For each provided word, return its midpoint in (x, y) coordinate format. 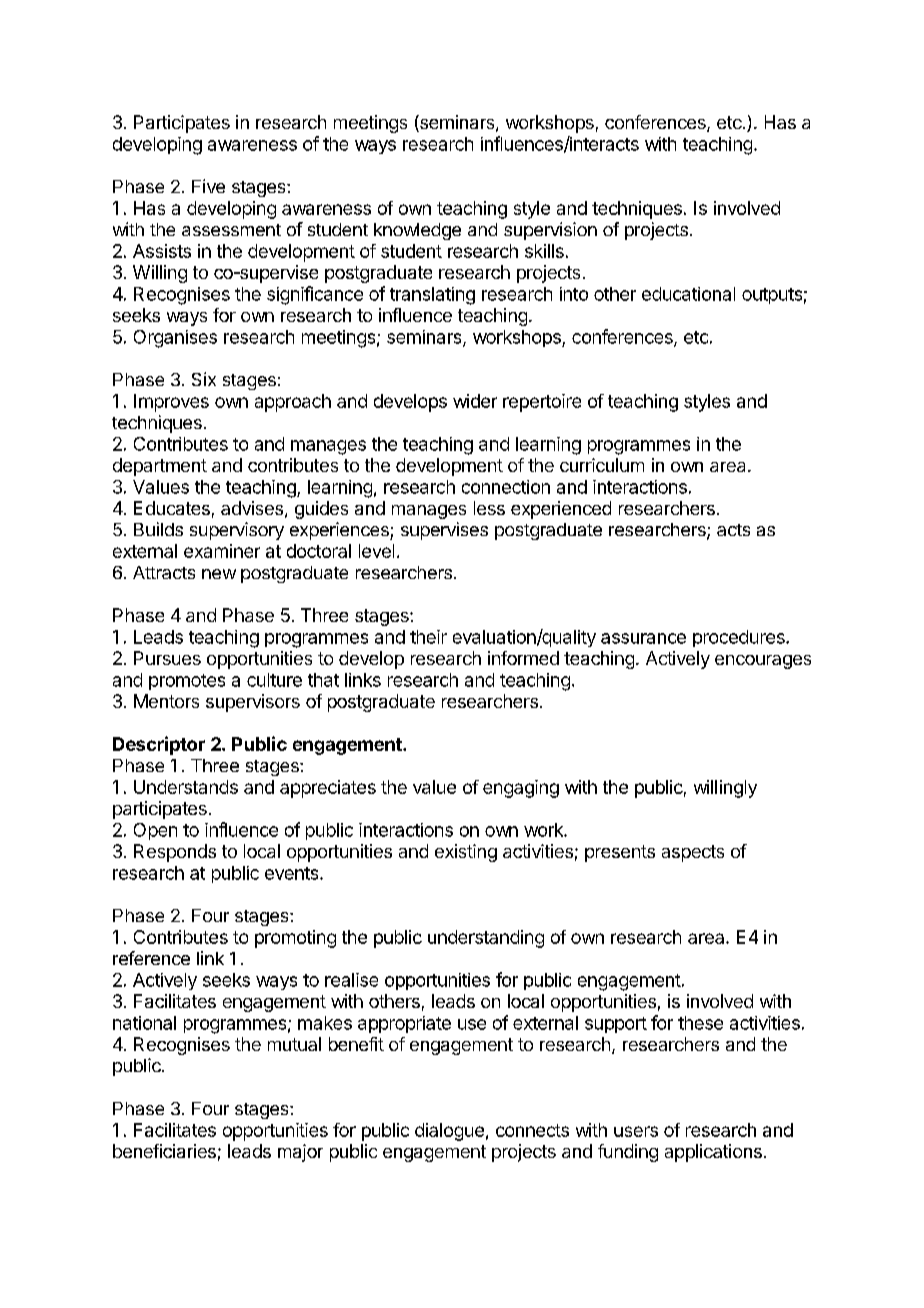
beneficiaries (164, 1151)
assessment (231, 230)
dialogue (449, 1132)
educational (688, 294)
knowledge (417, 231)
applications (713, 1153)
